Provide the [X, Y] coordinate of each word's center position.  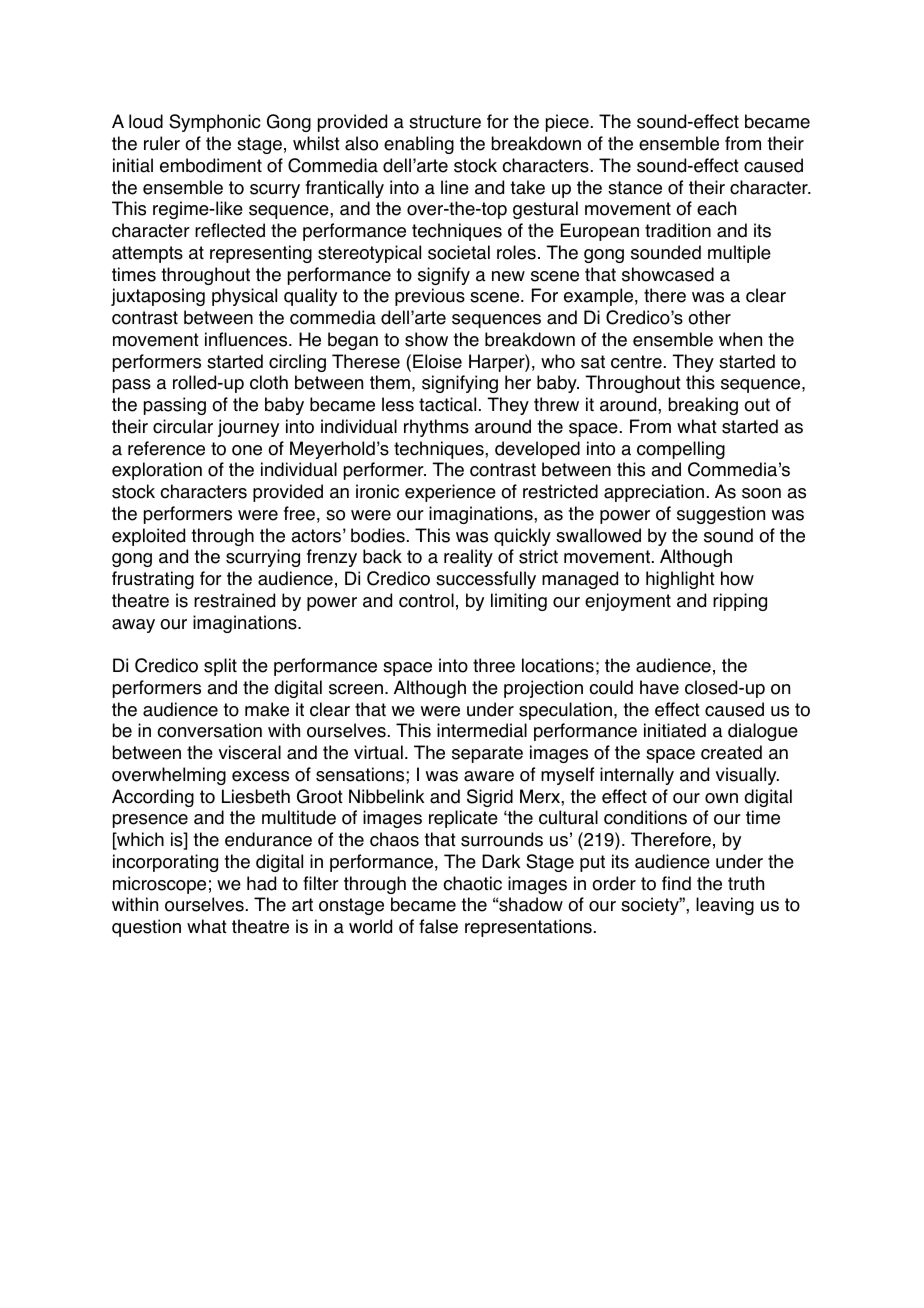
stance [635, 188]
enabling [419, 145]
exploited [148, 537]
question [146, 928]
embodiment [211, 165]
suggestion [721, 515]
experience [450, 493]
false [438, 926]
